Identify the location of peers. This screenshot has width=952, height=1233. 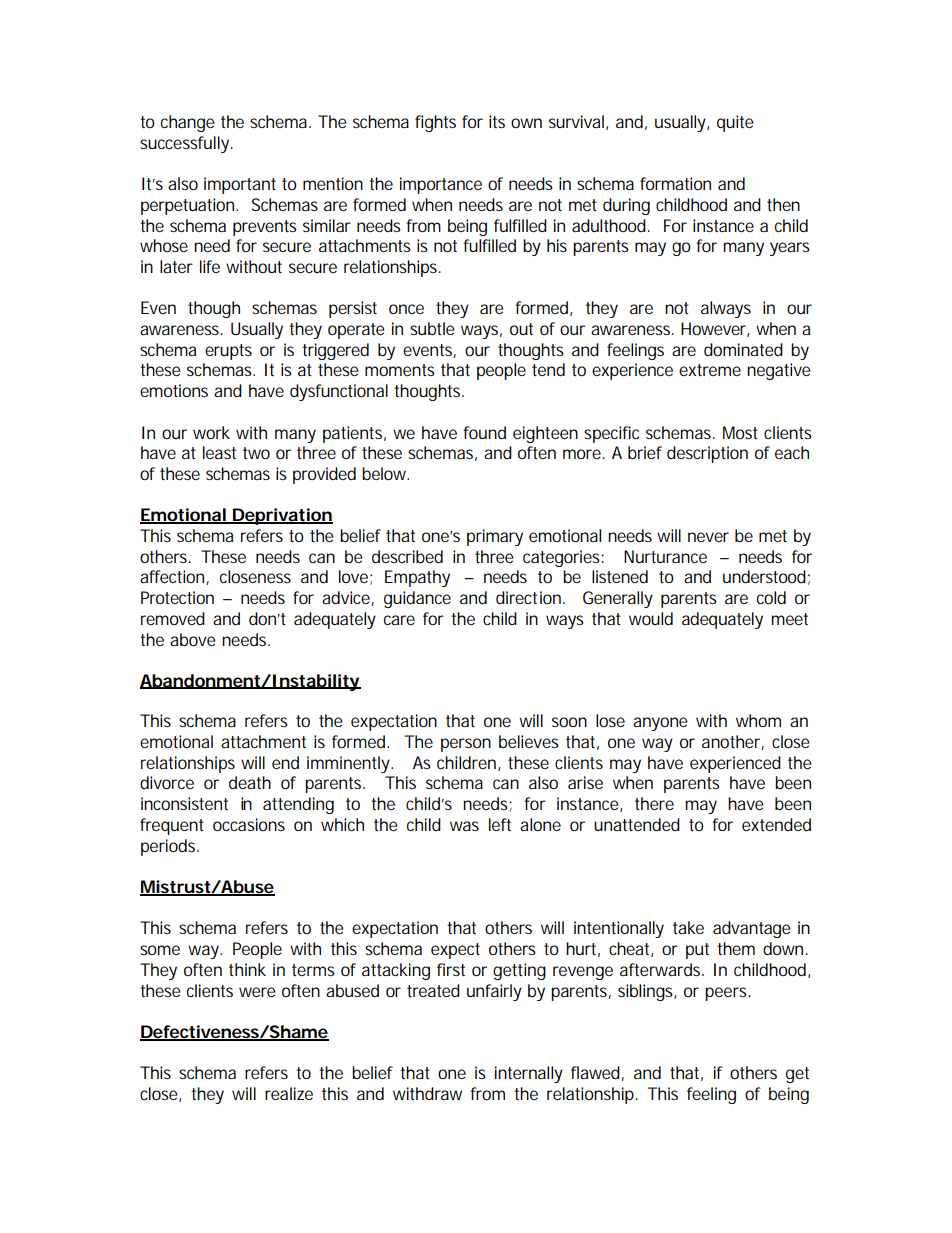
(726, 994).
